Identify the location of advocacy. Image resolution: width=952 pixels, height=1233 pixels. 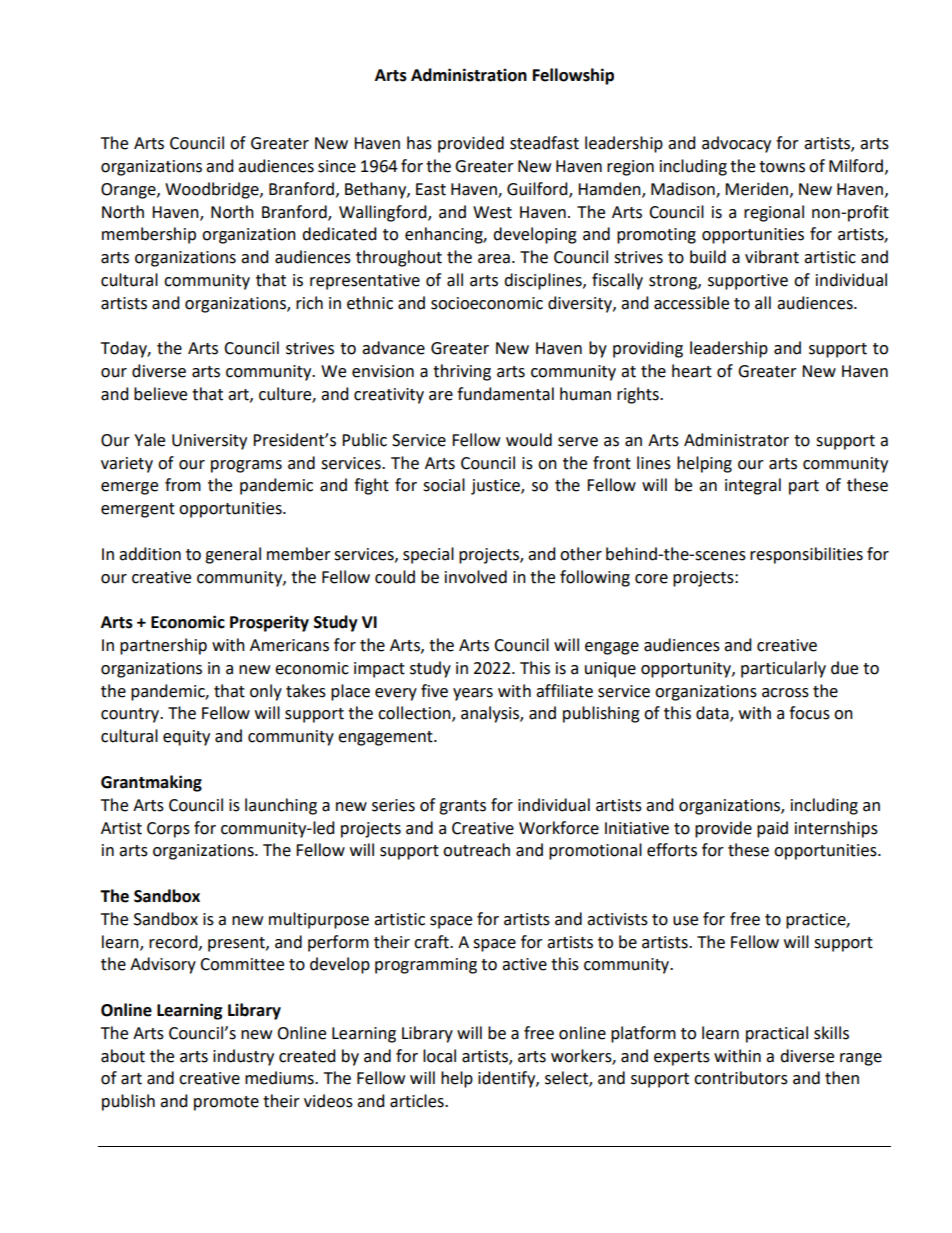
(736, 144).
